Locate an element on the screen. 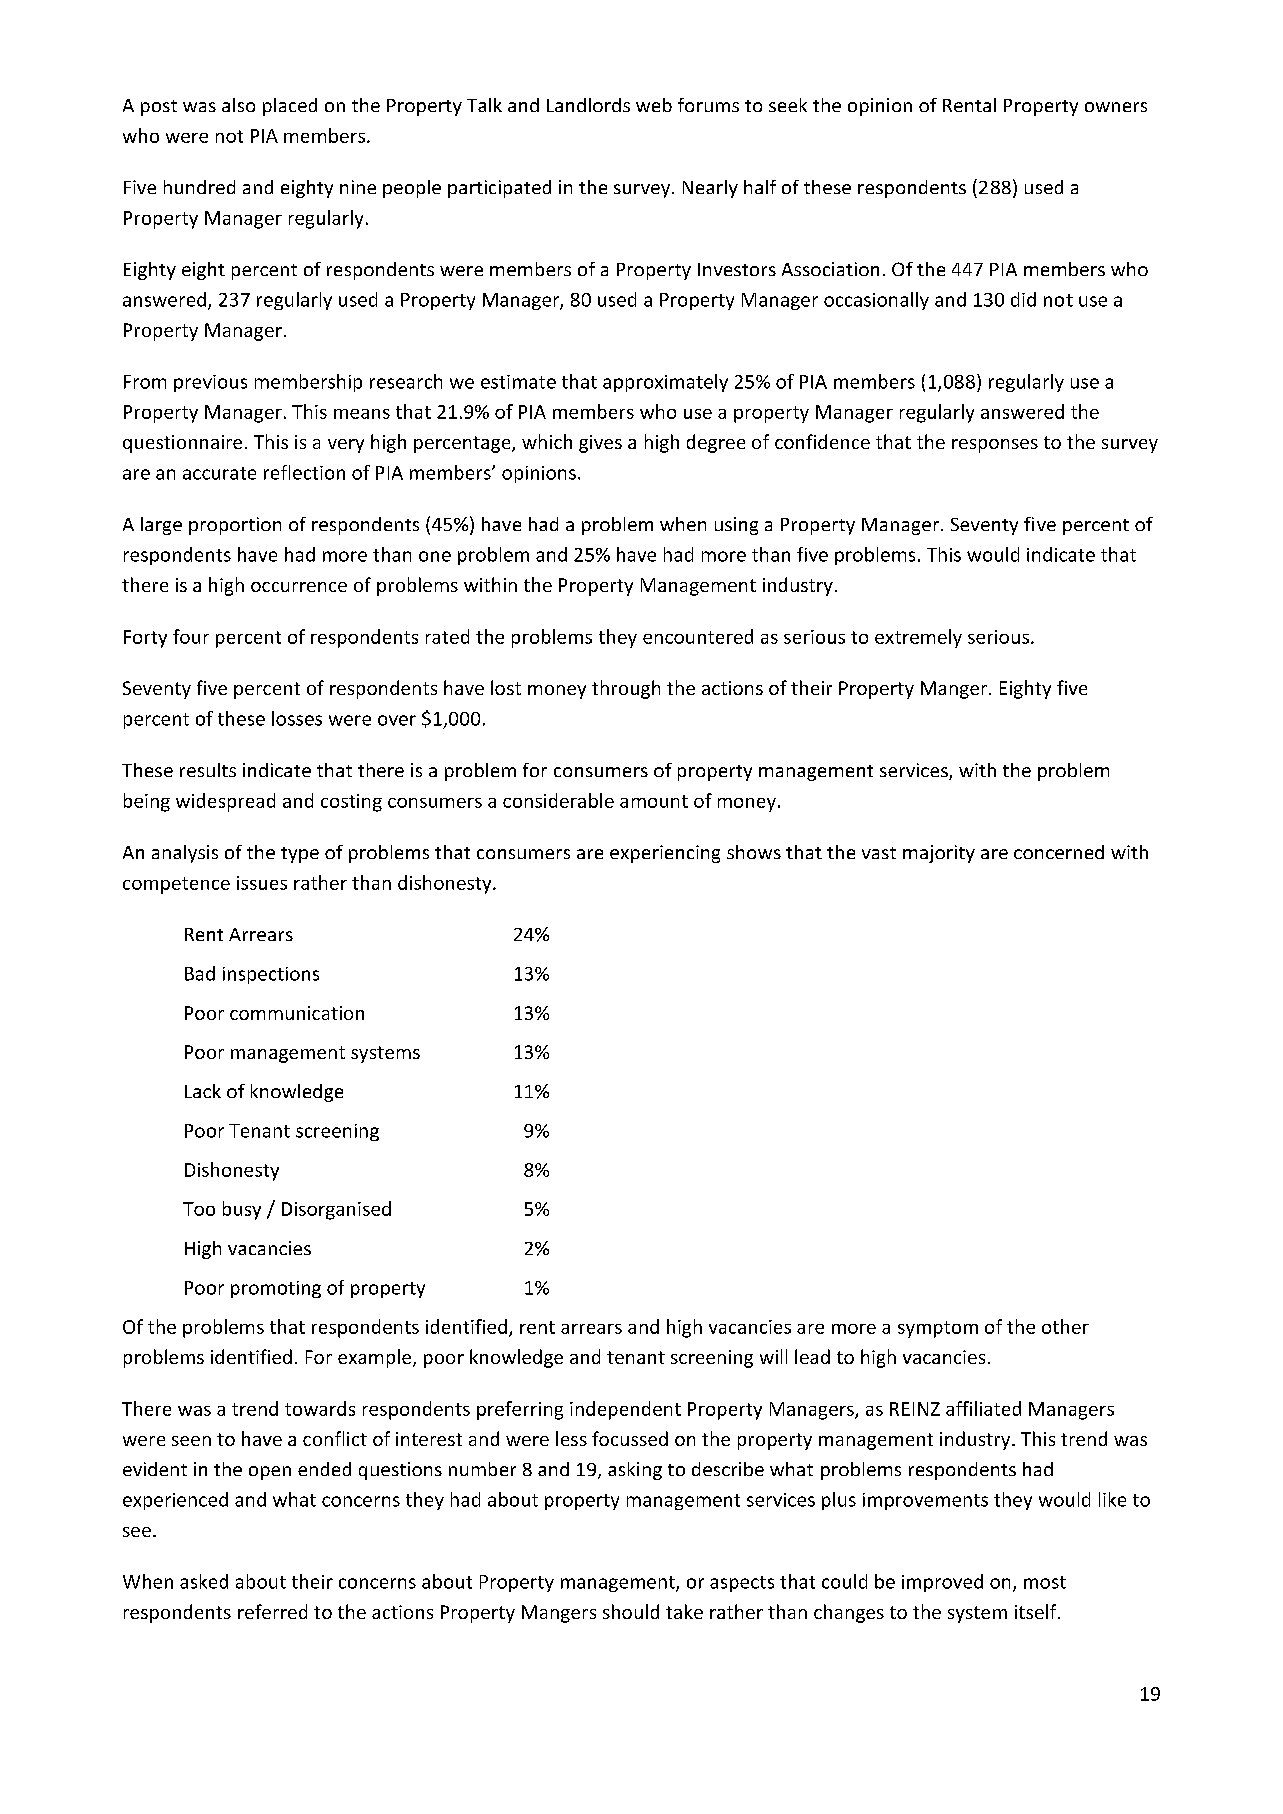 Image resolution: width=1283 pixels, height=1814 pixels. referred is located at coordinates (272, 1611).
